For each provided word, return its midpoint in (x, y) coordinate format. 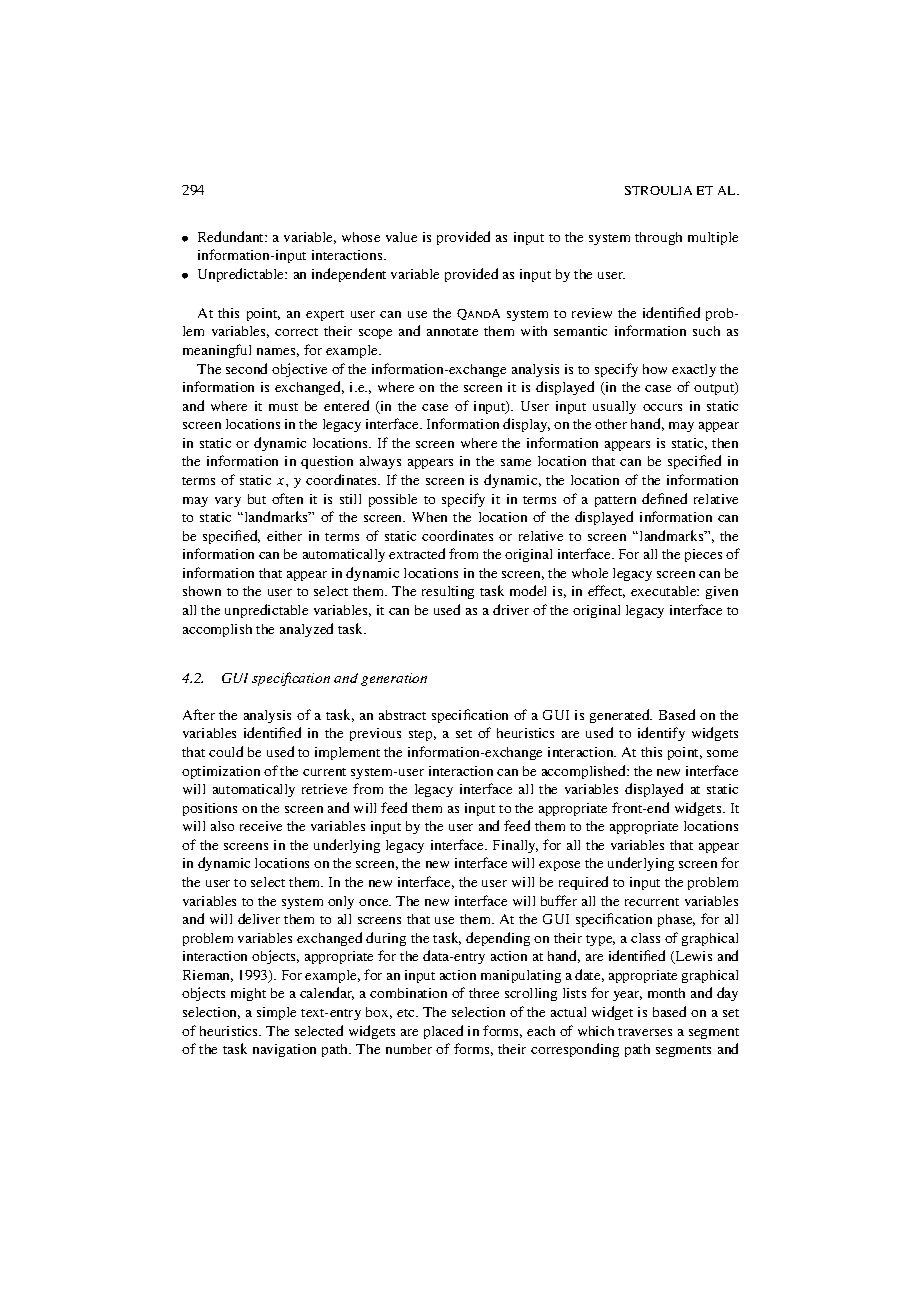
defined (664, 498)
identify (661, 734)
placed (443, 1032)
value (401, 237)
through (658, 238)
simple (276, 1013)
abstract (402, 715)
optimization (221, 772)
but (257, 499)
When (429, 517)
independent (349, 275)
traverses (645, 1032)
